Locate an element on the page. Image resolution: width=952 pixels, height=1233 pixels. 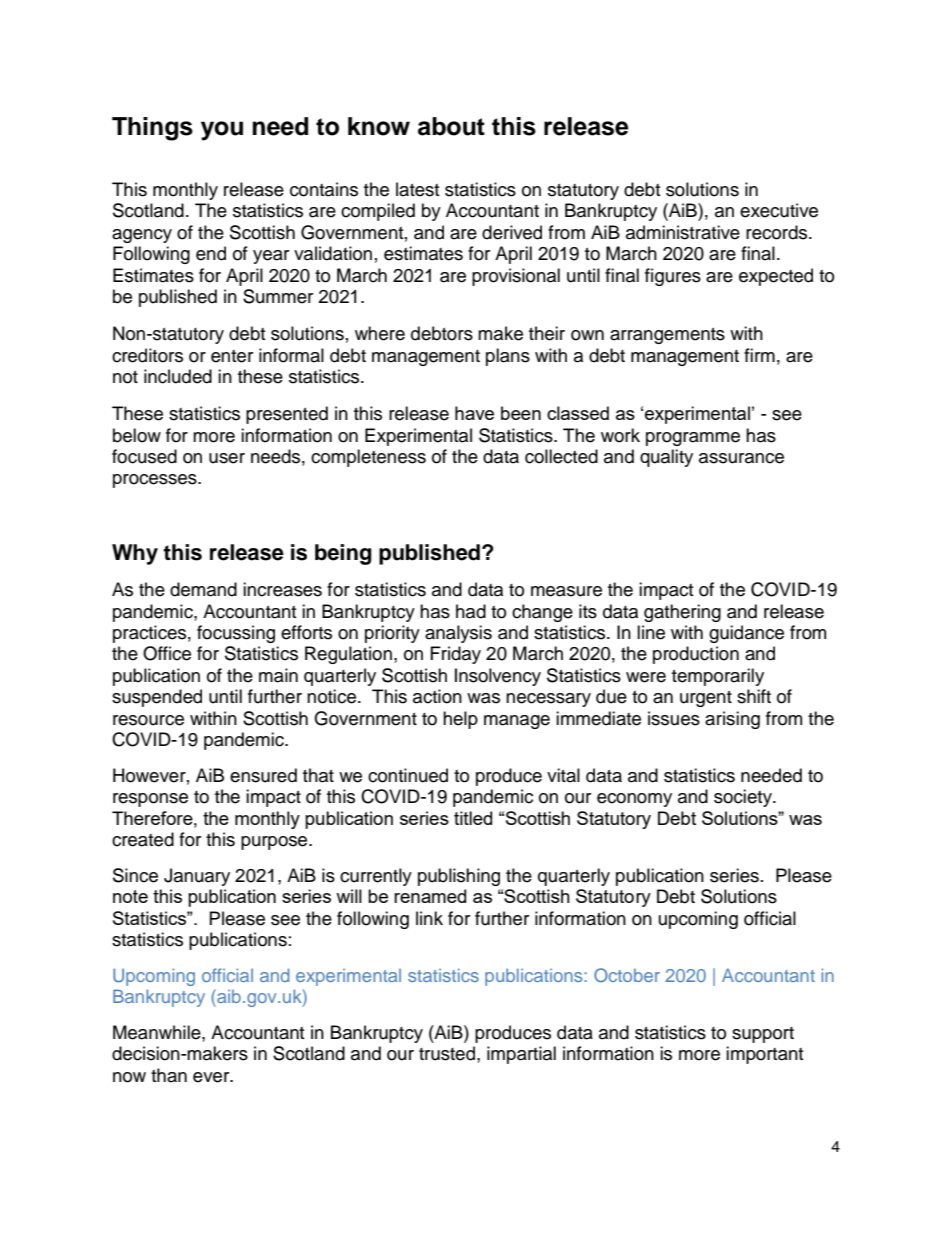
ensured is located at coordinates (263, 775).
